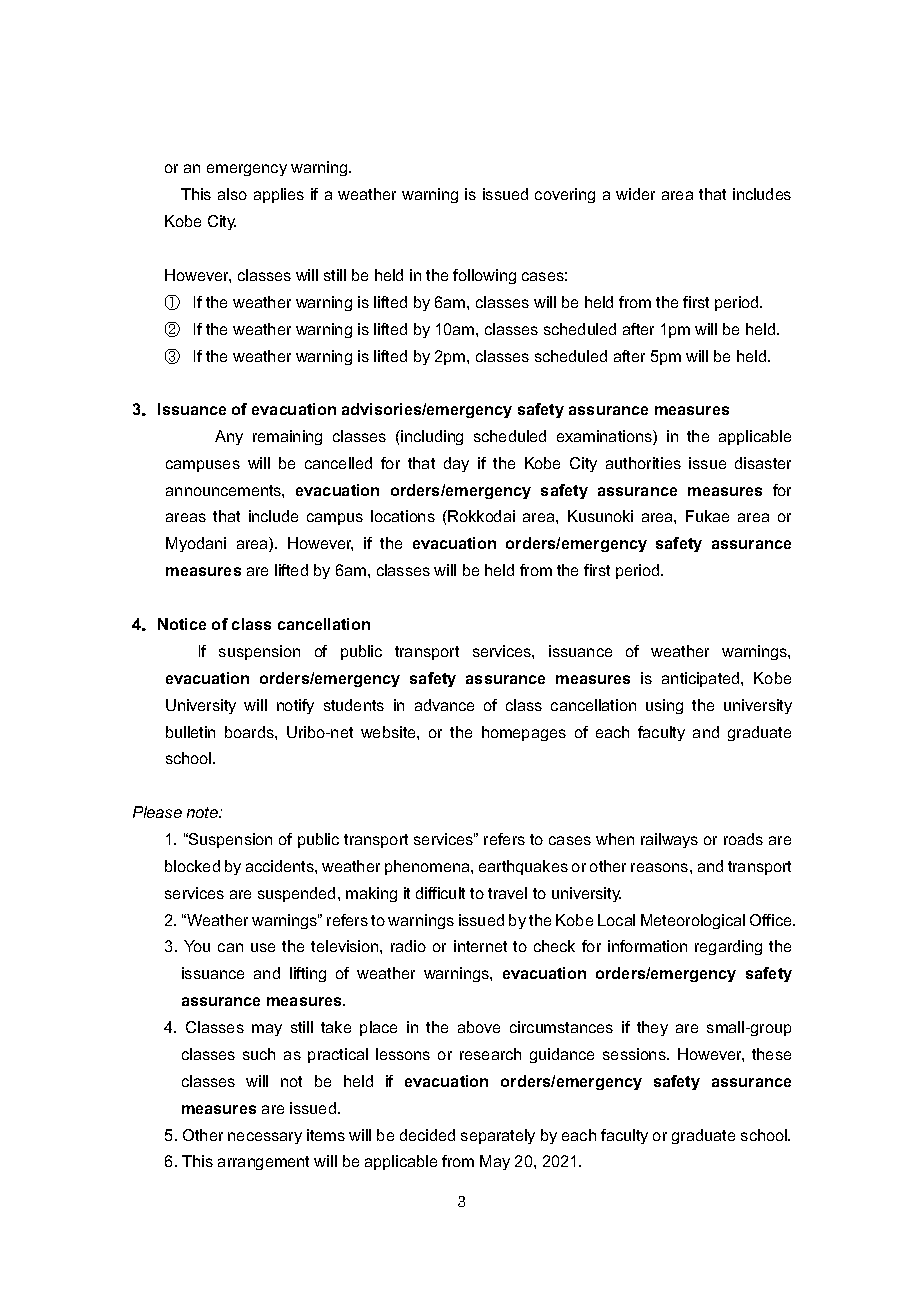  Describe the element at coordinates (484, 276) in the screenshot. I see `following` at that location.
